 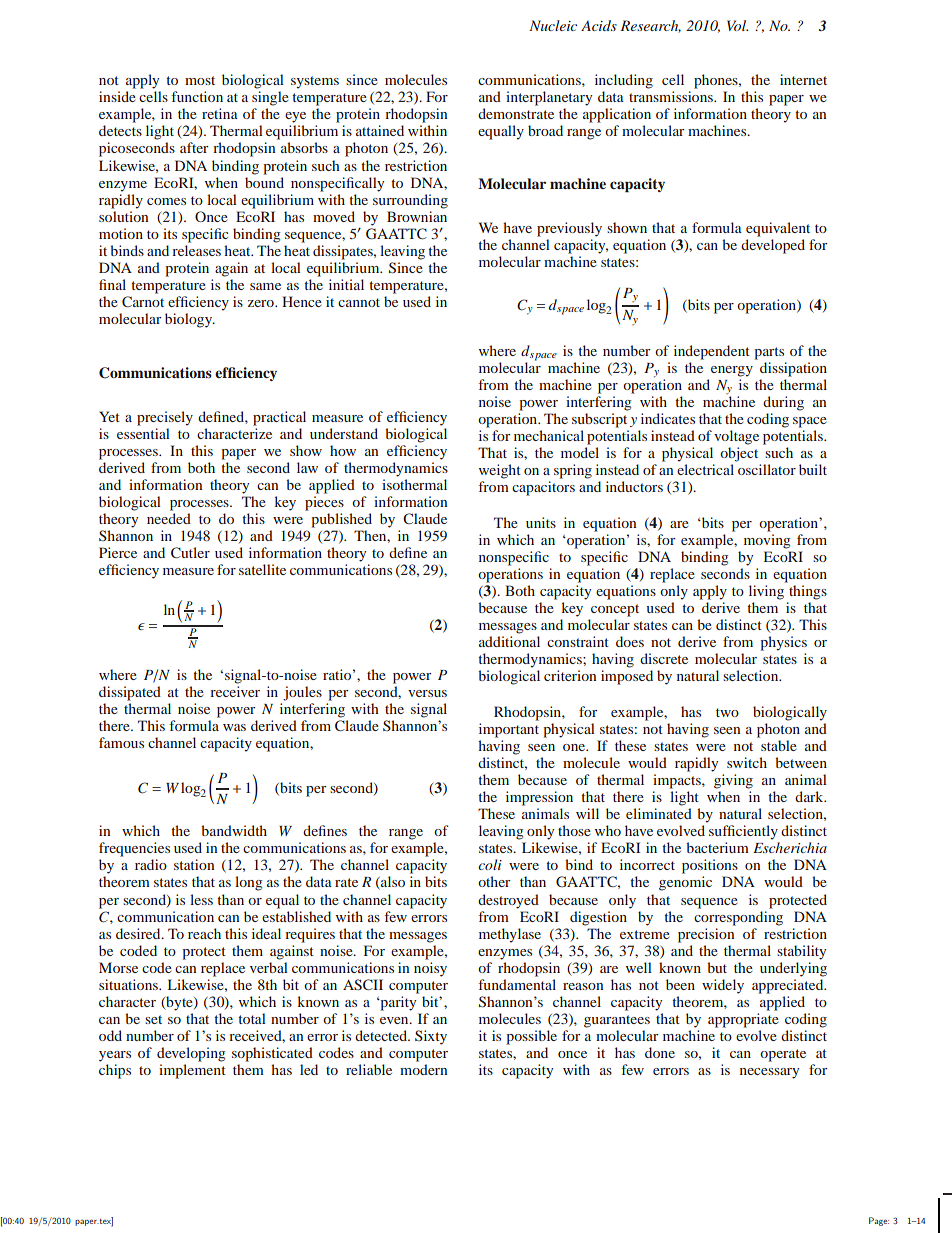 What do you see at coordinates (783, 643) in the image?
I see `physics` at bounding box center [783, 643].
